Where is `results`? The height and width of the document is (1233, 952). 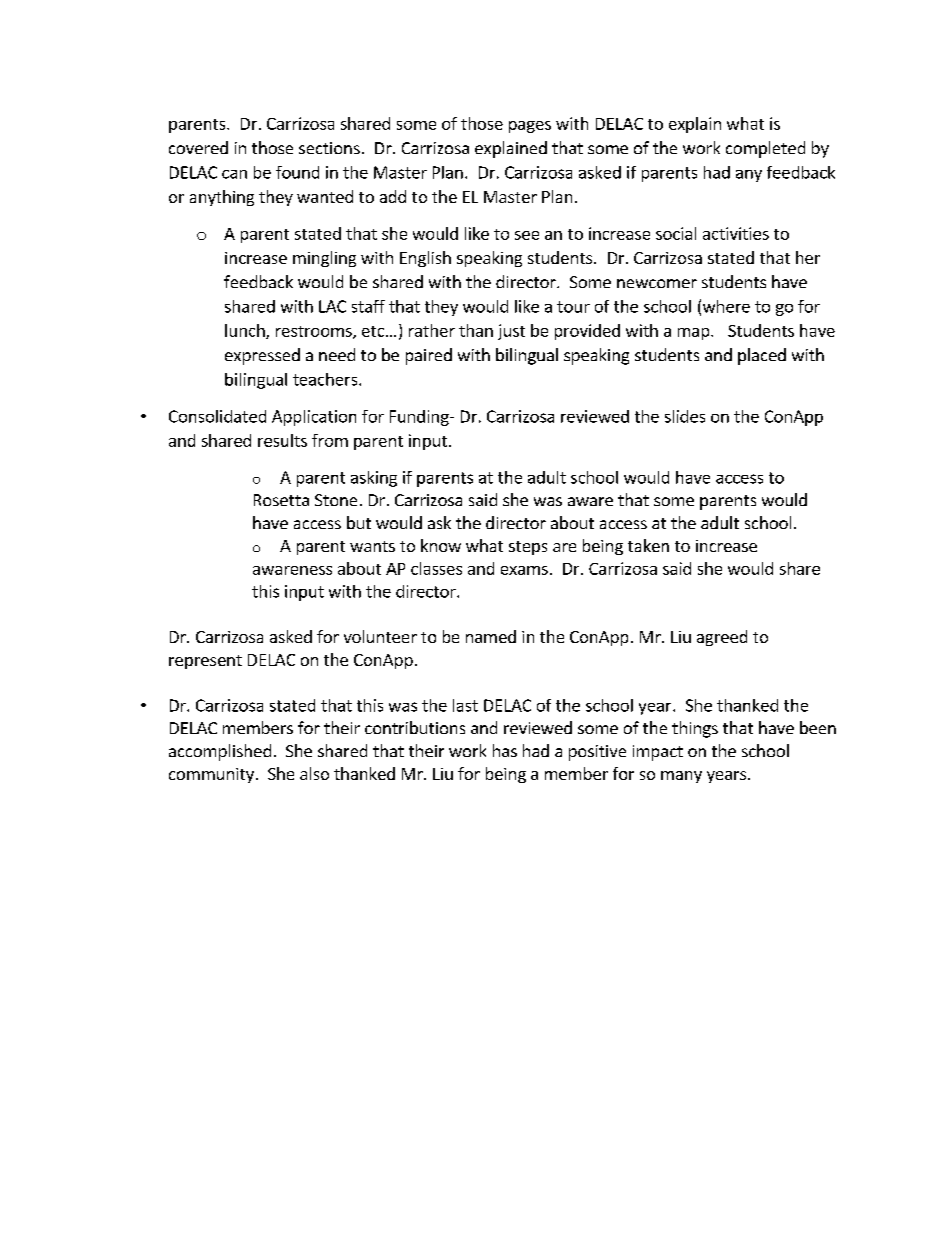
results is located at coordinates (282, 440).
